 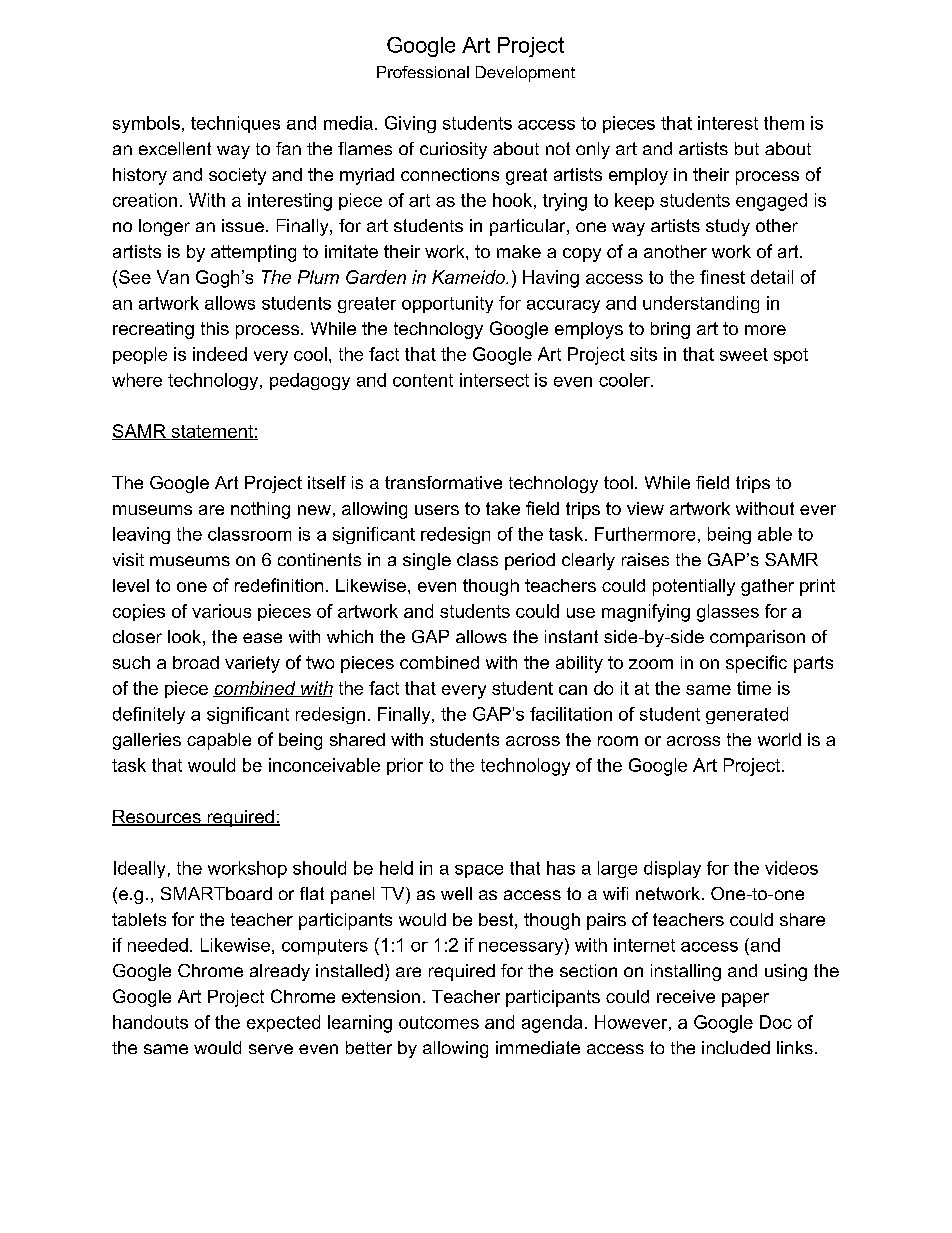 What do you see at coordinates (767, 587) in the image?
I see `gather` at bounding box center [767, 587].
